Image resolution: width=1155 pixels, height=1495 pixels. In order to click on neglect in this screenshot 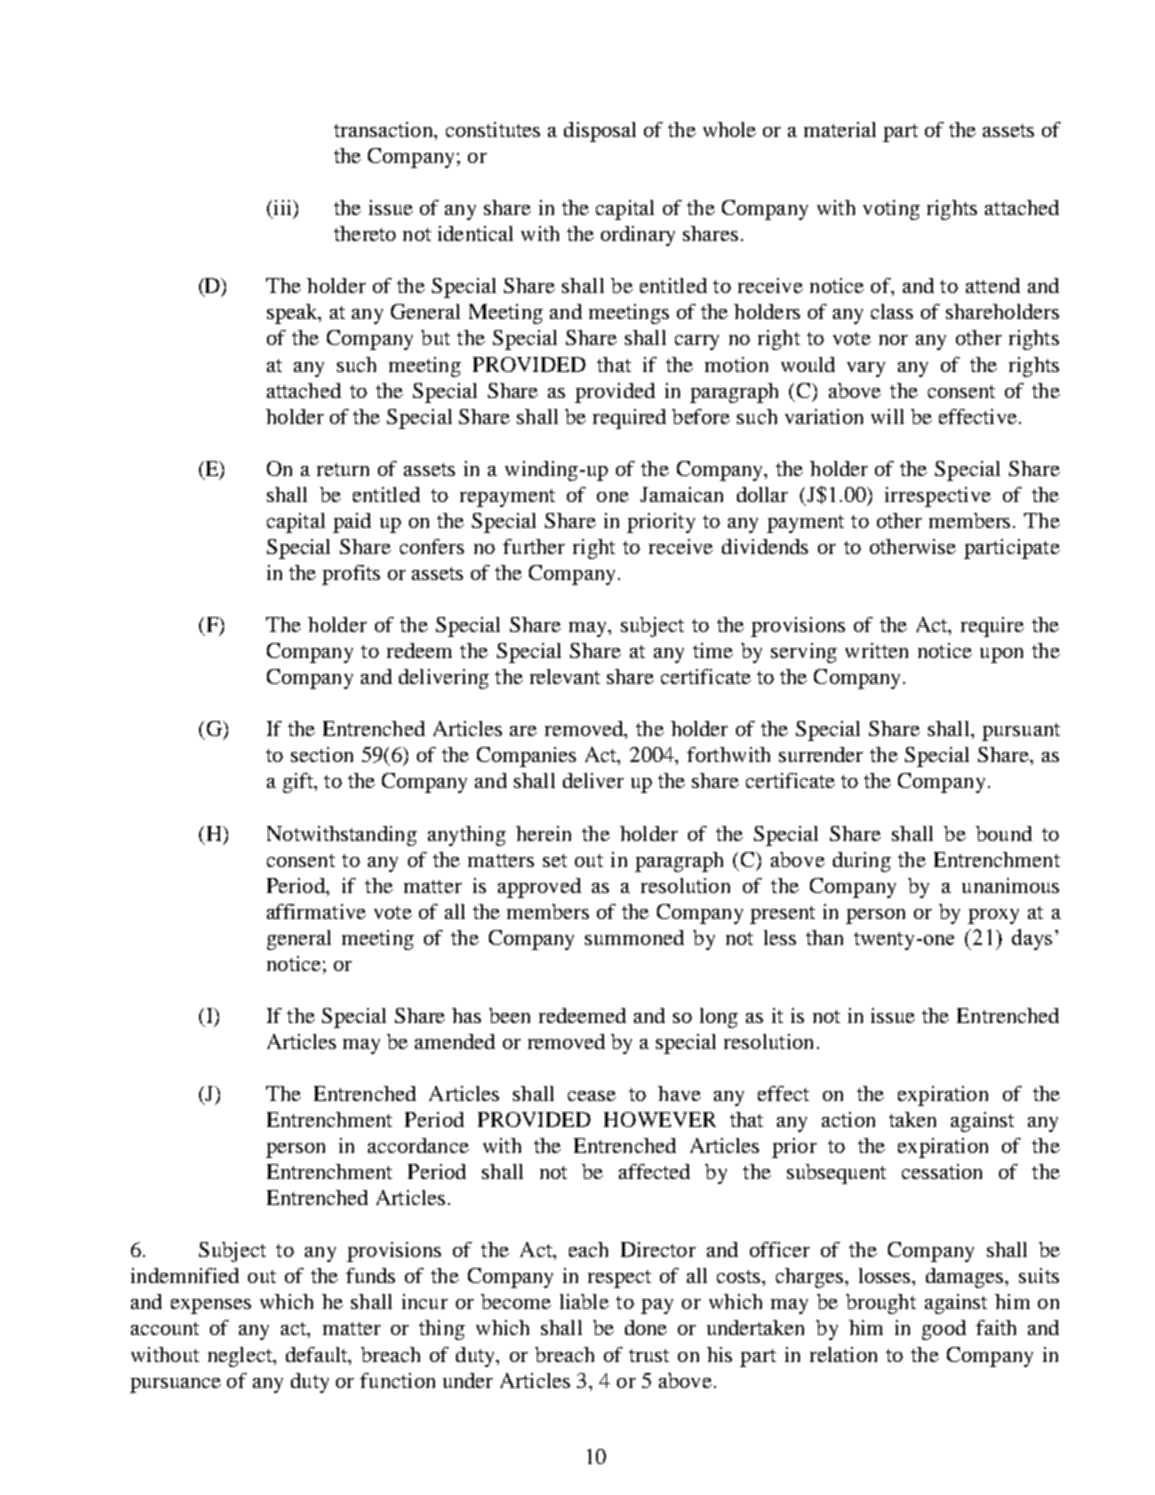, I will do `click(241, 1357)`.
